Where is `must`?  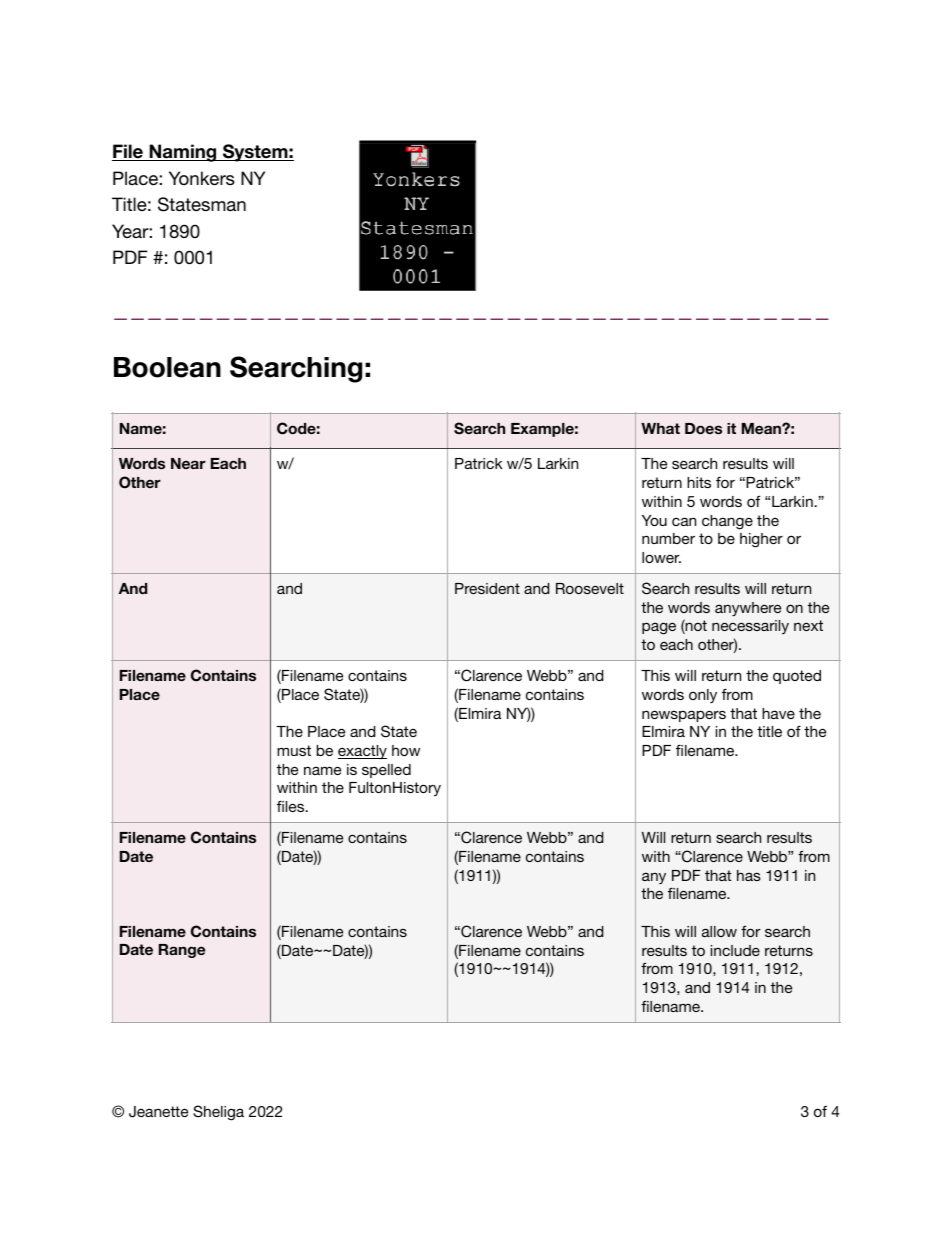 must is located at coordinates (294, 750).
